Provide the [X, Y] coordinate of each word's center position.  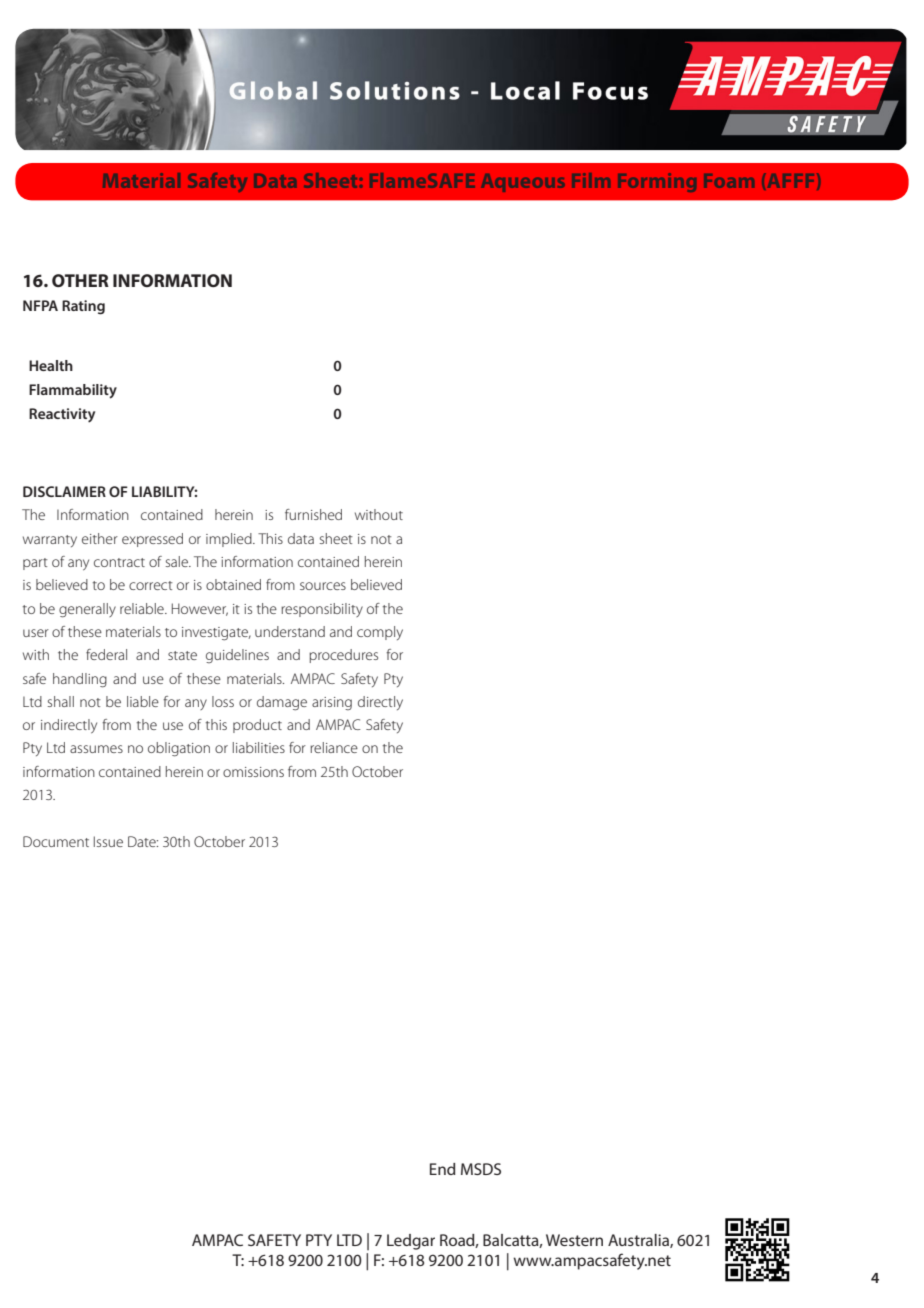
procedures [343, 656]
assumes [96, 749]
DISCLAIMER [64, 491]
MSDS [481, 1169]
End [443, 1169]
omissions [253, 772]
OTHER [80, 280]
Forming [657, 182]
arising [332, 703]
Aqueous [522, 183]
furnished [313, 514]
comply [380, 633]
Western [574, 1240]
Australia [639, 1241]
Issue [108, 841]
